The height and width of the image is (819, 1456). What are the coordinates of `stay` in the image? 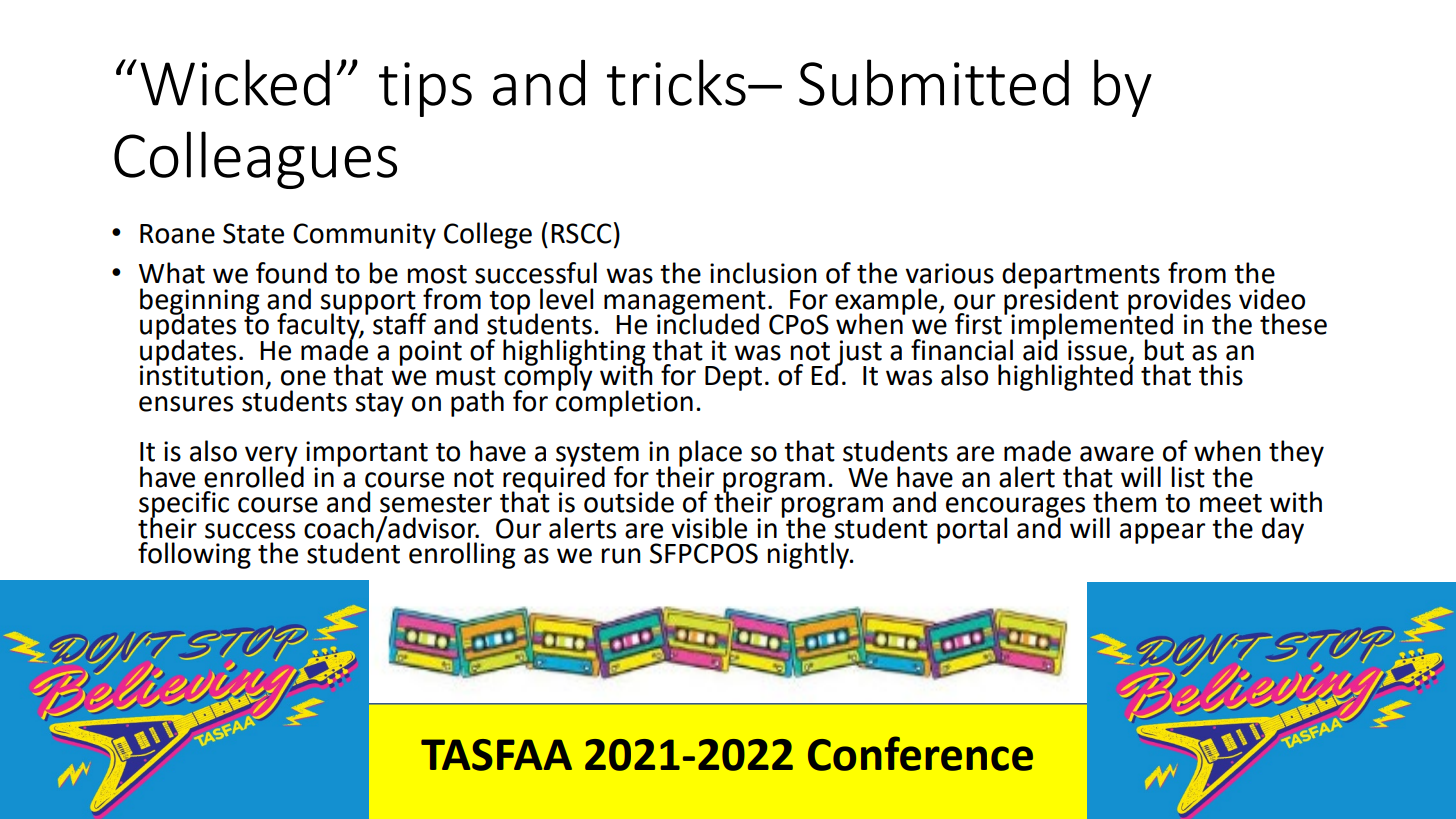 It's located at (379, 405).
